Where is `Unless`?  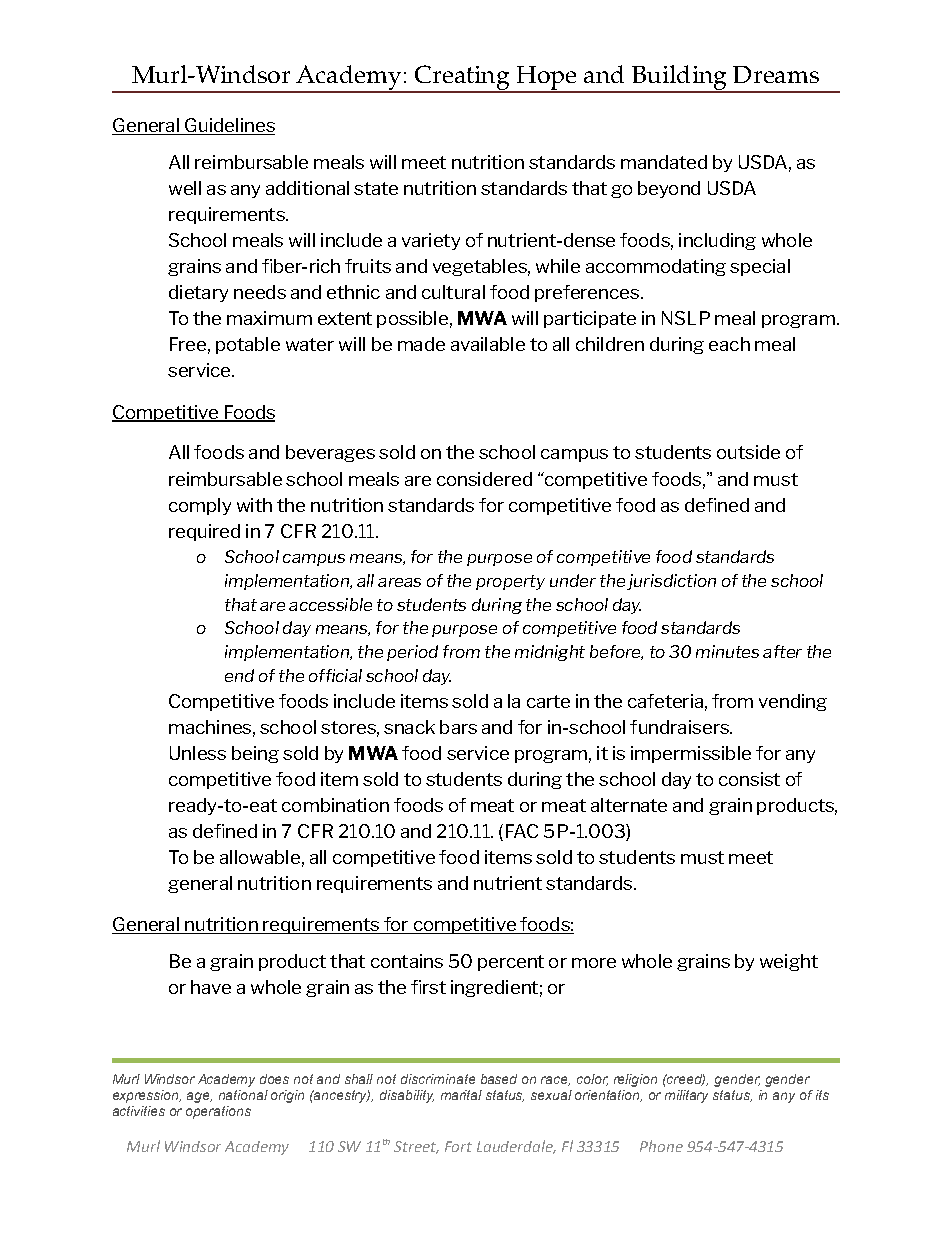
Unless is located at coordinates (198, 753).
